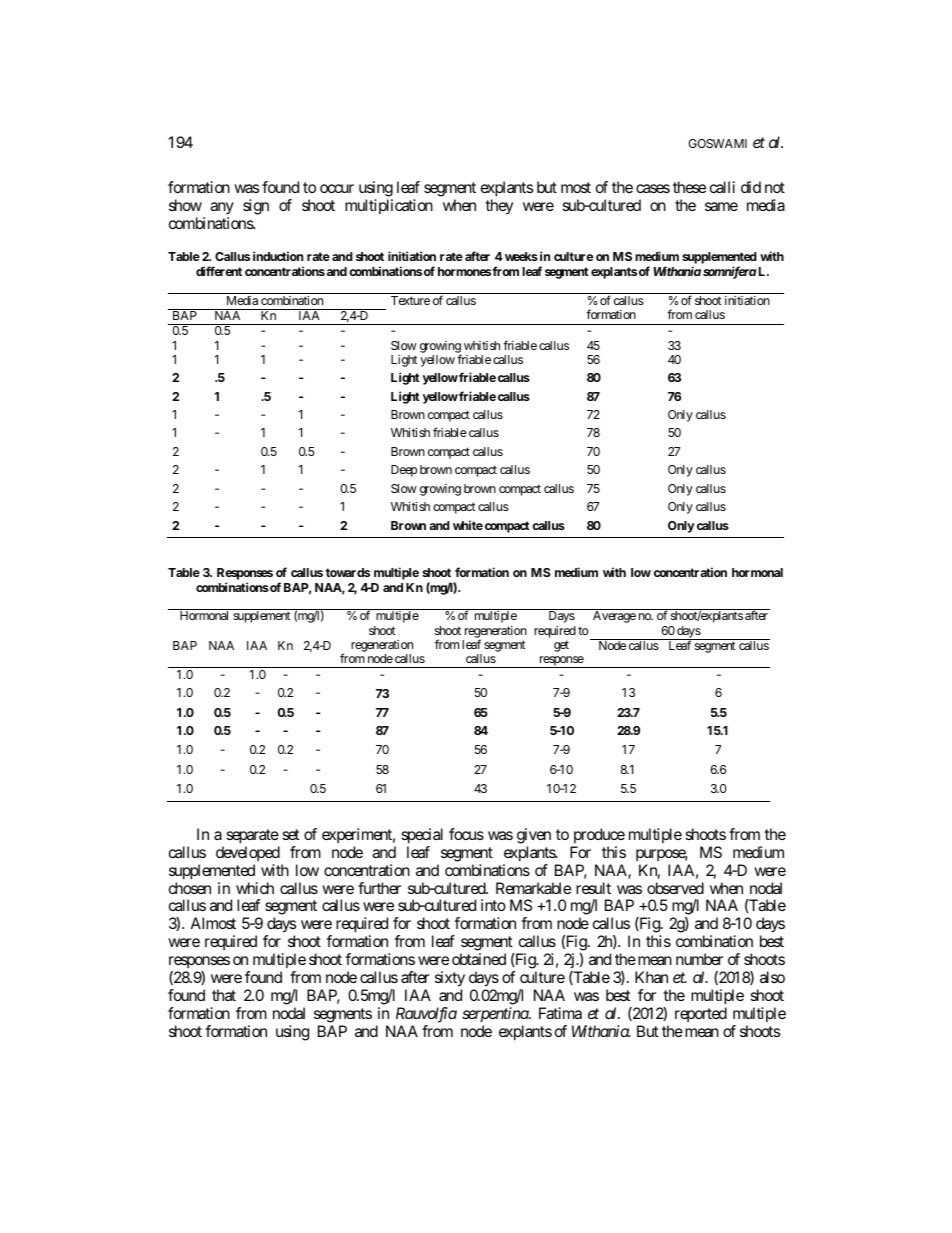 This image has width=952, height=1233. What do you see at coordinates (291, 834) in the image?
I see `set` at bounding box center [291, 834].
